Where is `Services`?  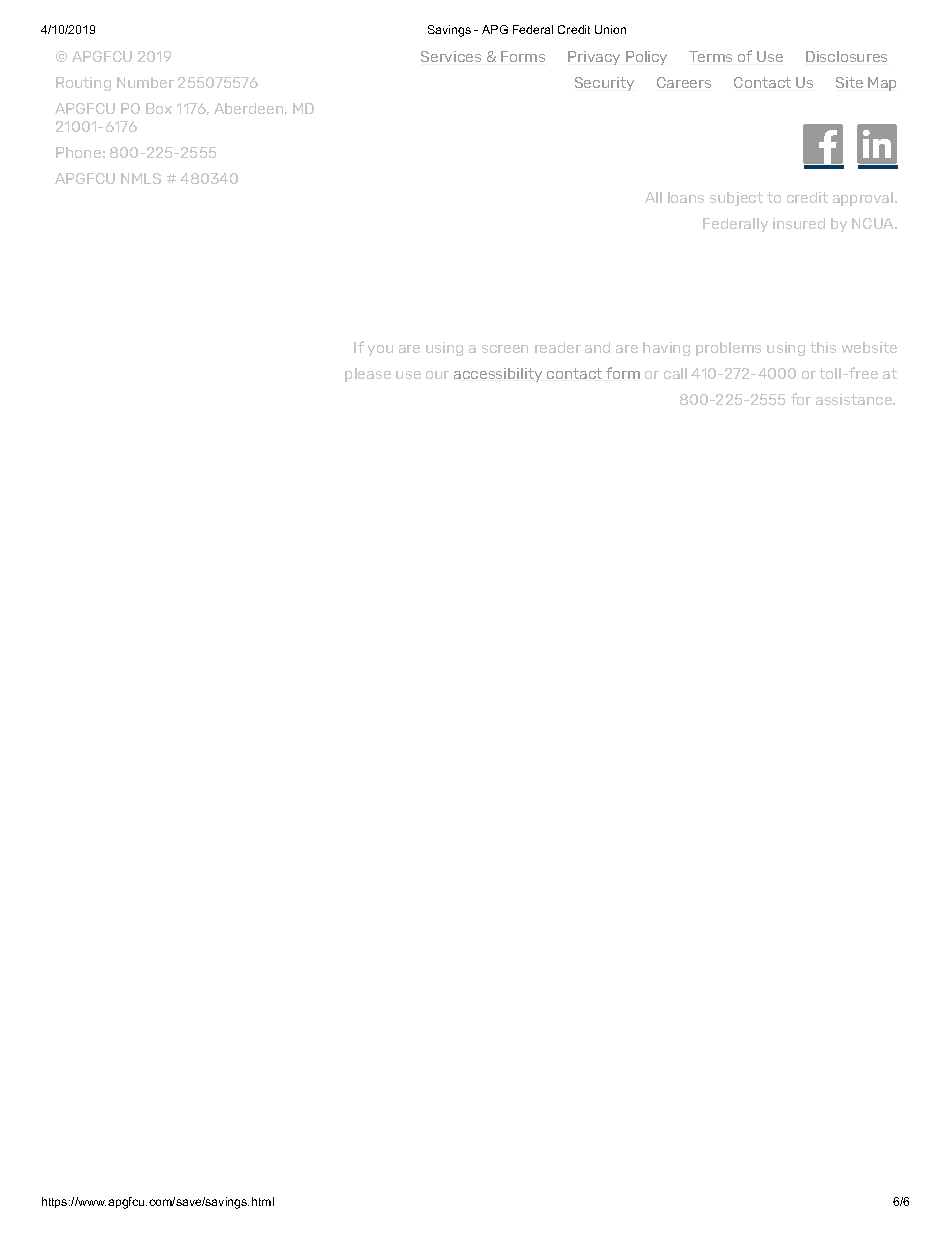 Services is located at coordinates (451, 56).
